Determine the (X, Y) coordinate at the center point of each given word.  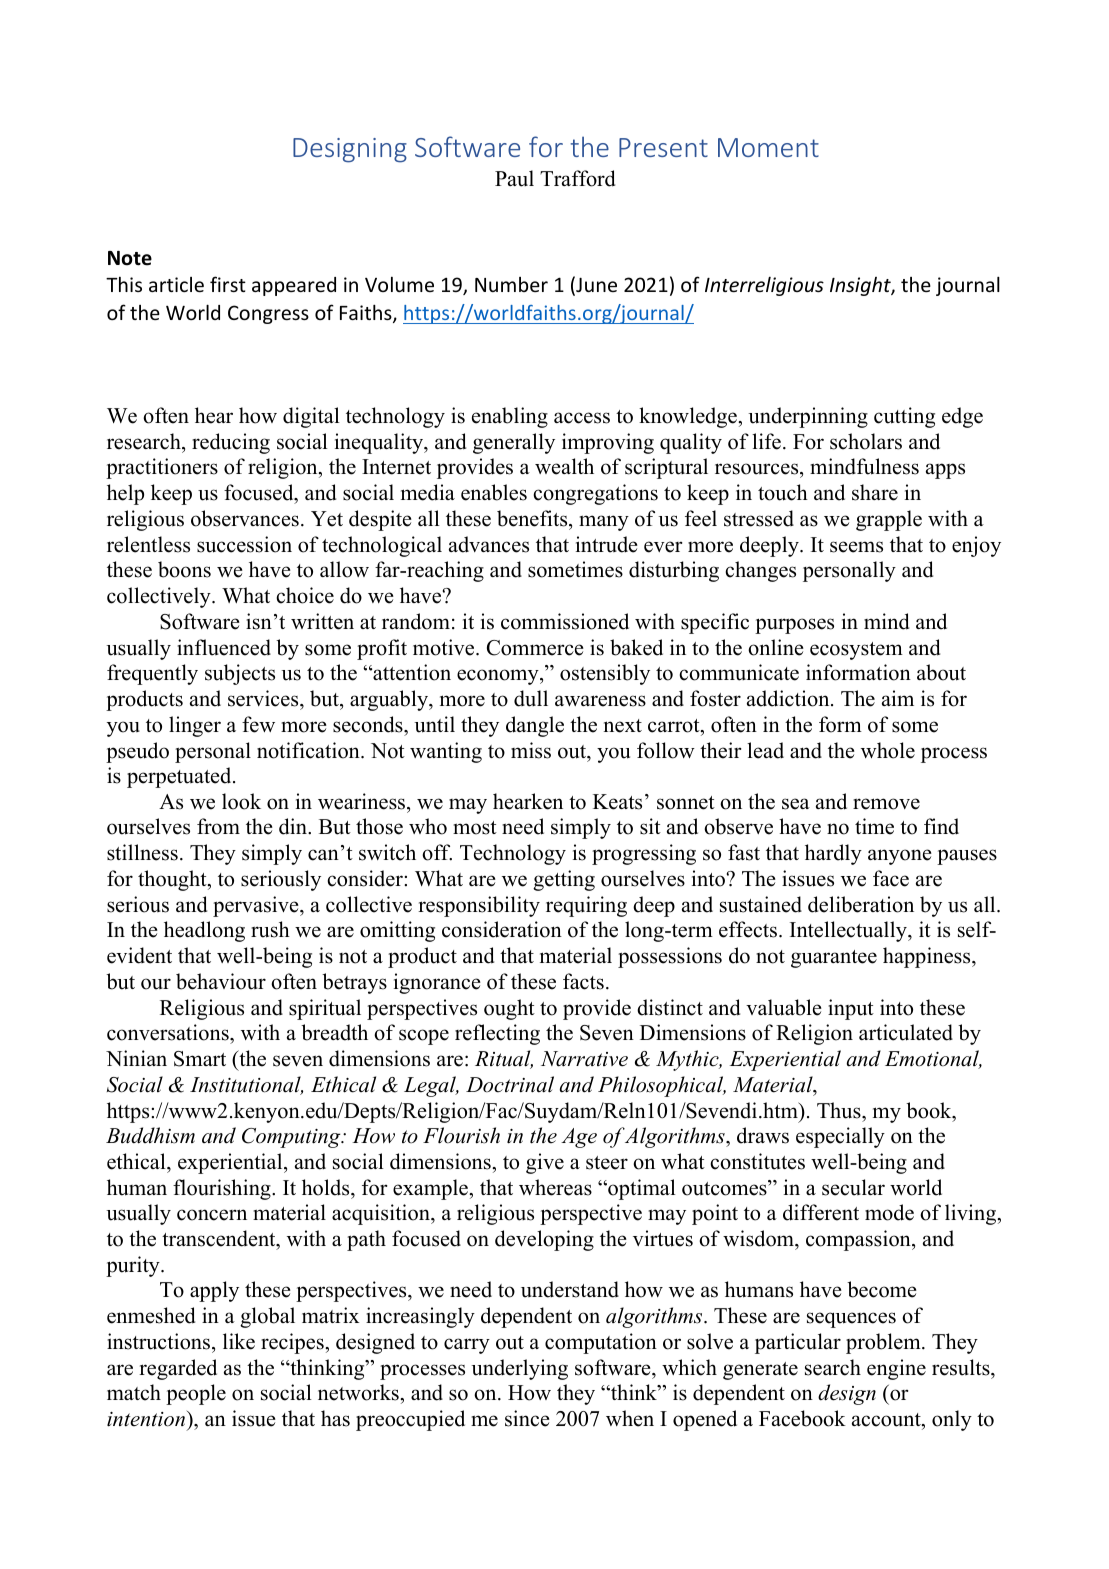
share (875, 492)
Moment (768, 147)
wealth (564, 466)
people (196, 1394)
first (228, 284)
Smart (200, 1059)
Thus (840, 1110)
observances (245, 518)
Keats (617, 802)
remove (886, 804)
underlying (519, 1369)
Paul (514, 178)
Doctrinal (510, 1084)
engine (896, 1369)
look (241, 801)
